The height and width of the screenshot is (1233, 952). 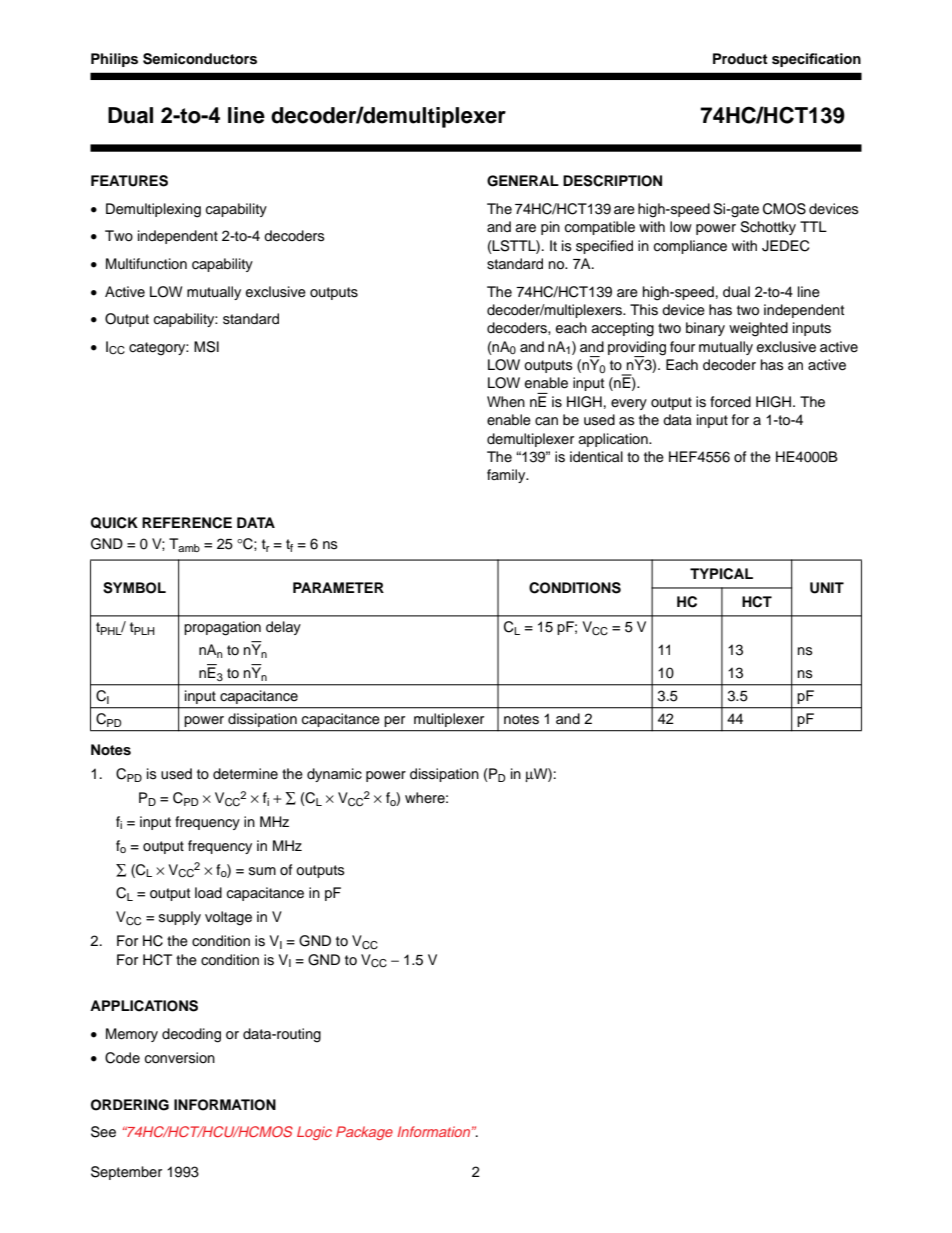 I want to click on GENERAL, so click(x=523, y=181).
